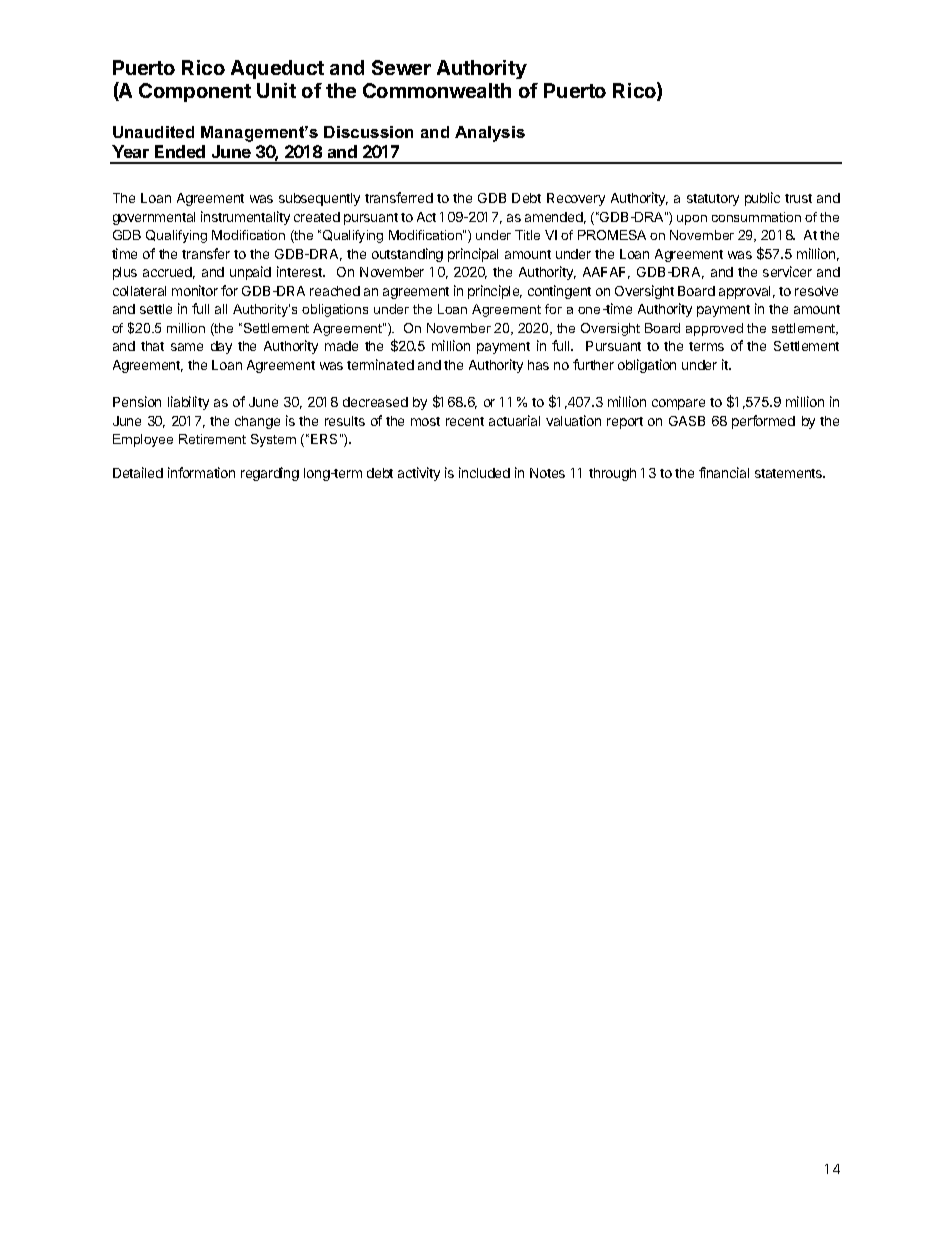 The height and width of the document is (1233, 952). Describe the element at coordinates (484, 472) in the document. I see `included` at that location.
